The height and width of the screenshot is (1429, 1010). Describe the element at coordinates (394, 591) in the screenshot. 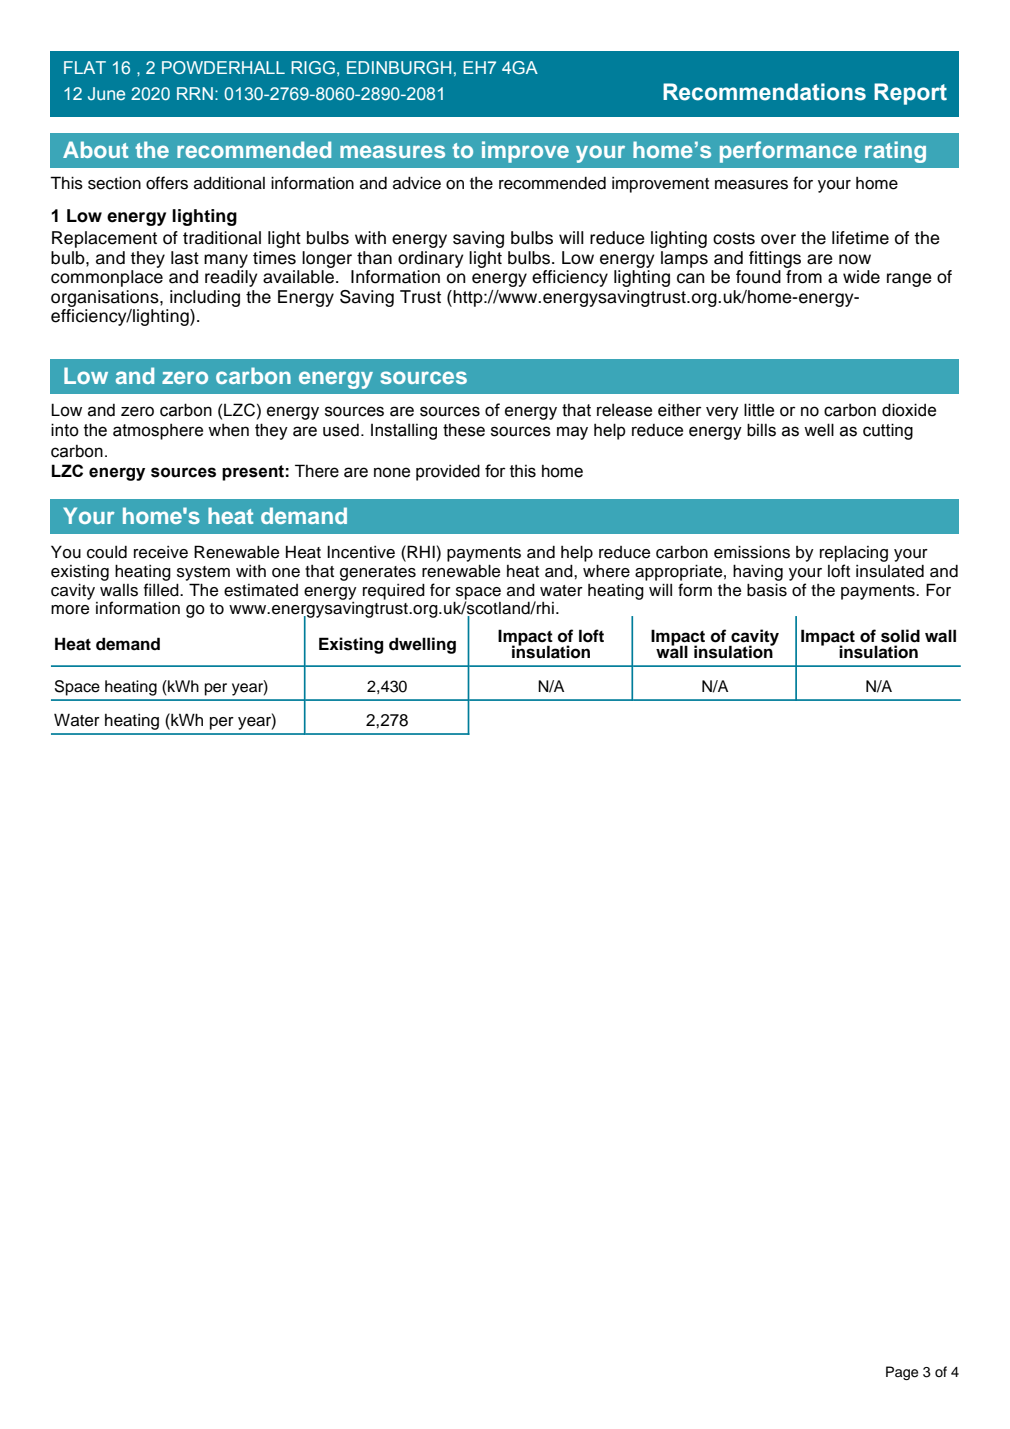

I see `required` at that location.
